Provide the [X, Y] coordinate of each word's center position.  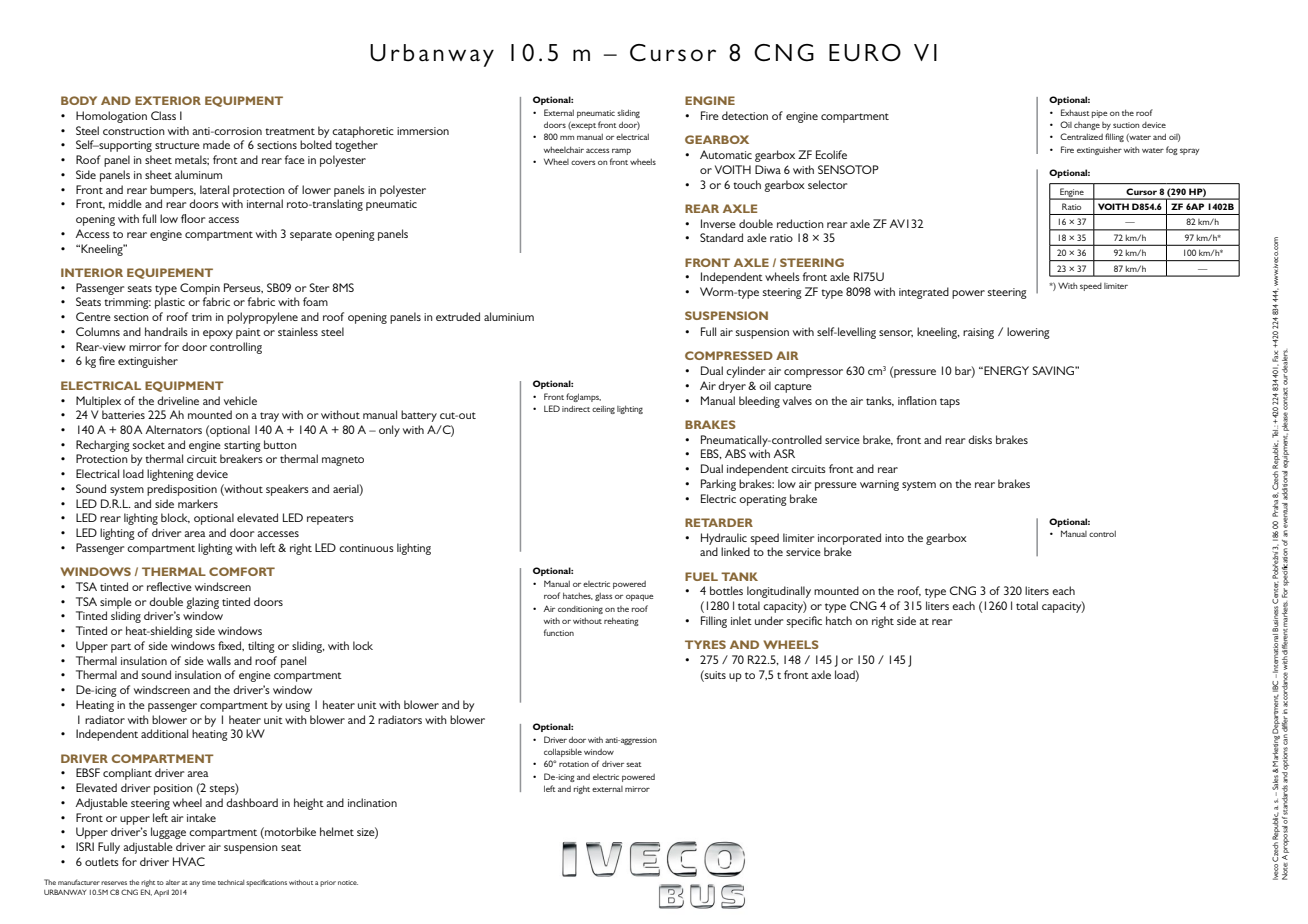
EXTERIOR [168, 100]
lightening [170, 475]
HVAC [189, 861]
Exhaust [1075, 112]
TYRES [705, 644]
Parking [718, 485]
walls [219, 660]
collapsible [563, 752]
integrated [924, 293]
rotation [574, 764]
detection [745, 115]
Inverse [718, 223]
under [769, 620]
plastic [170, 303]
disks [980, 439]
